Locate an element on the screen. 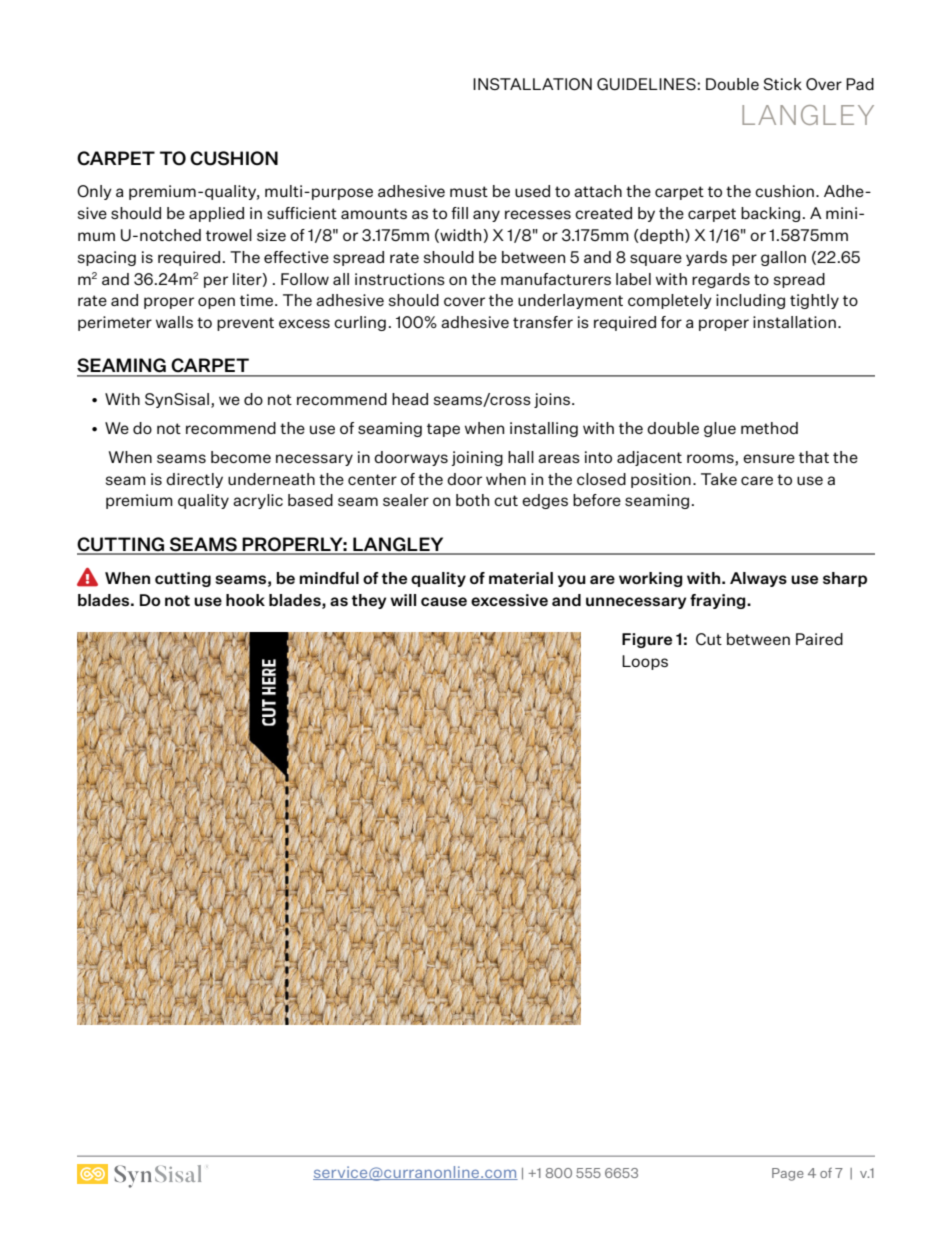 The width and height of the screenshot is (952, 1233). directly is located at coordinates (194, 480).
